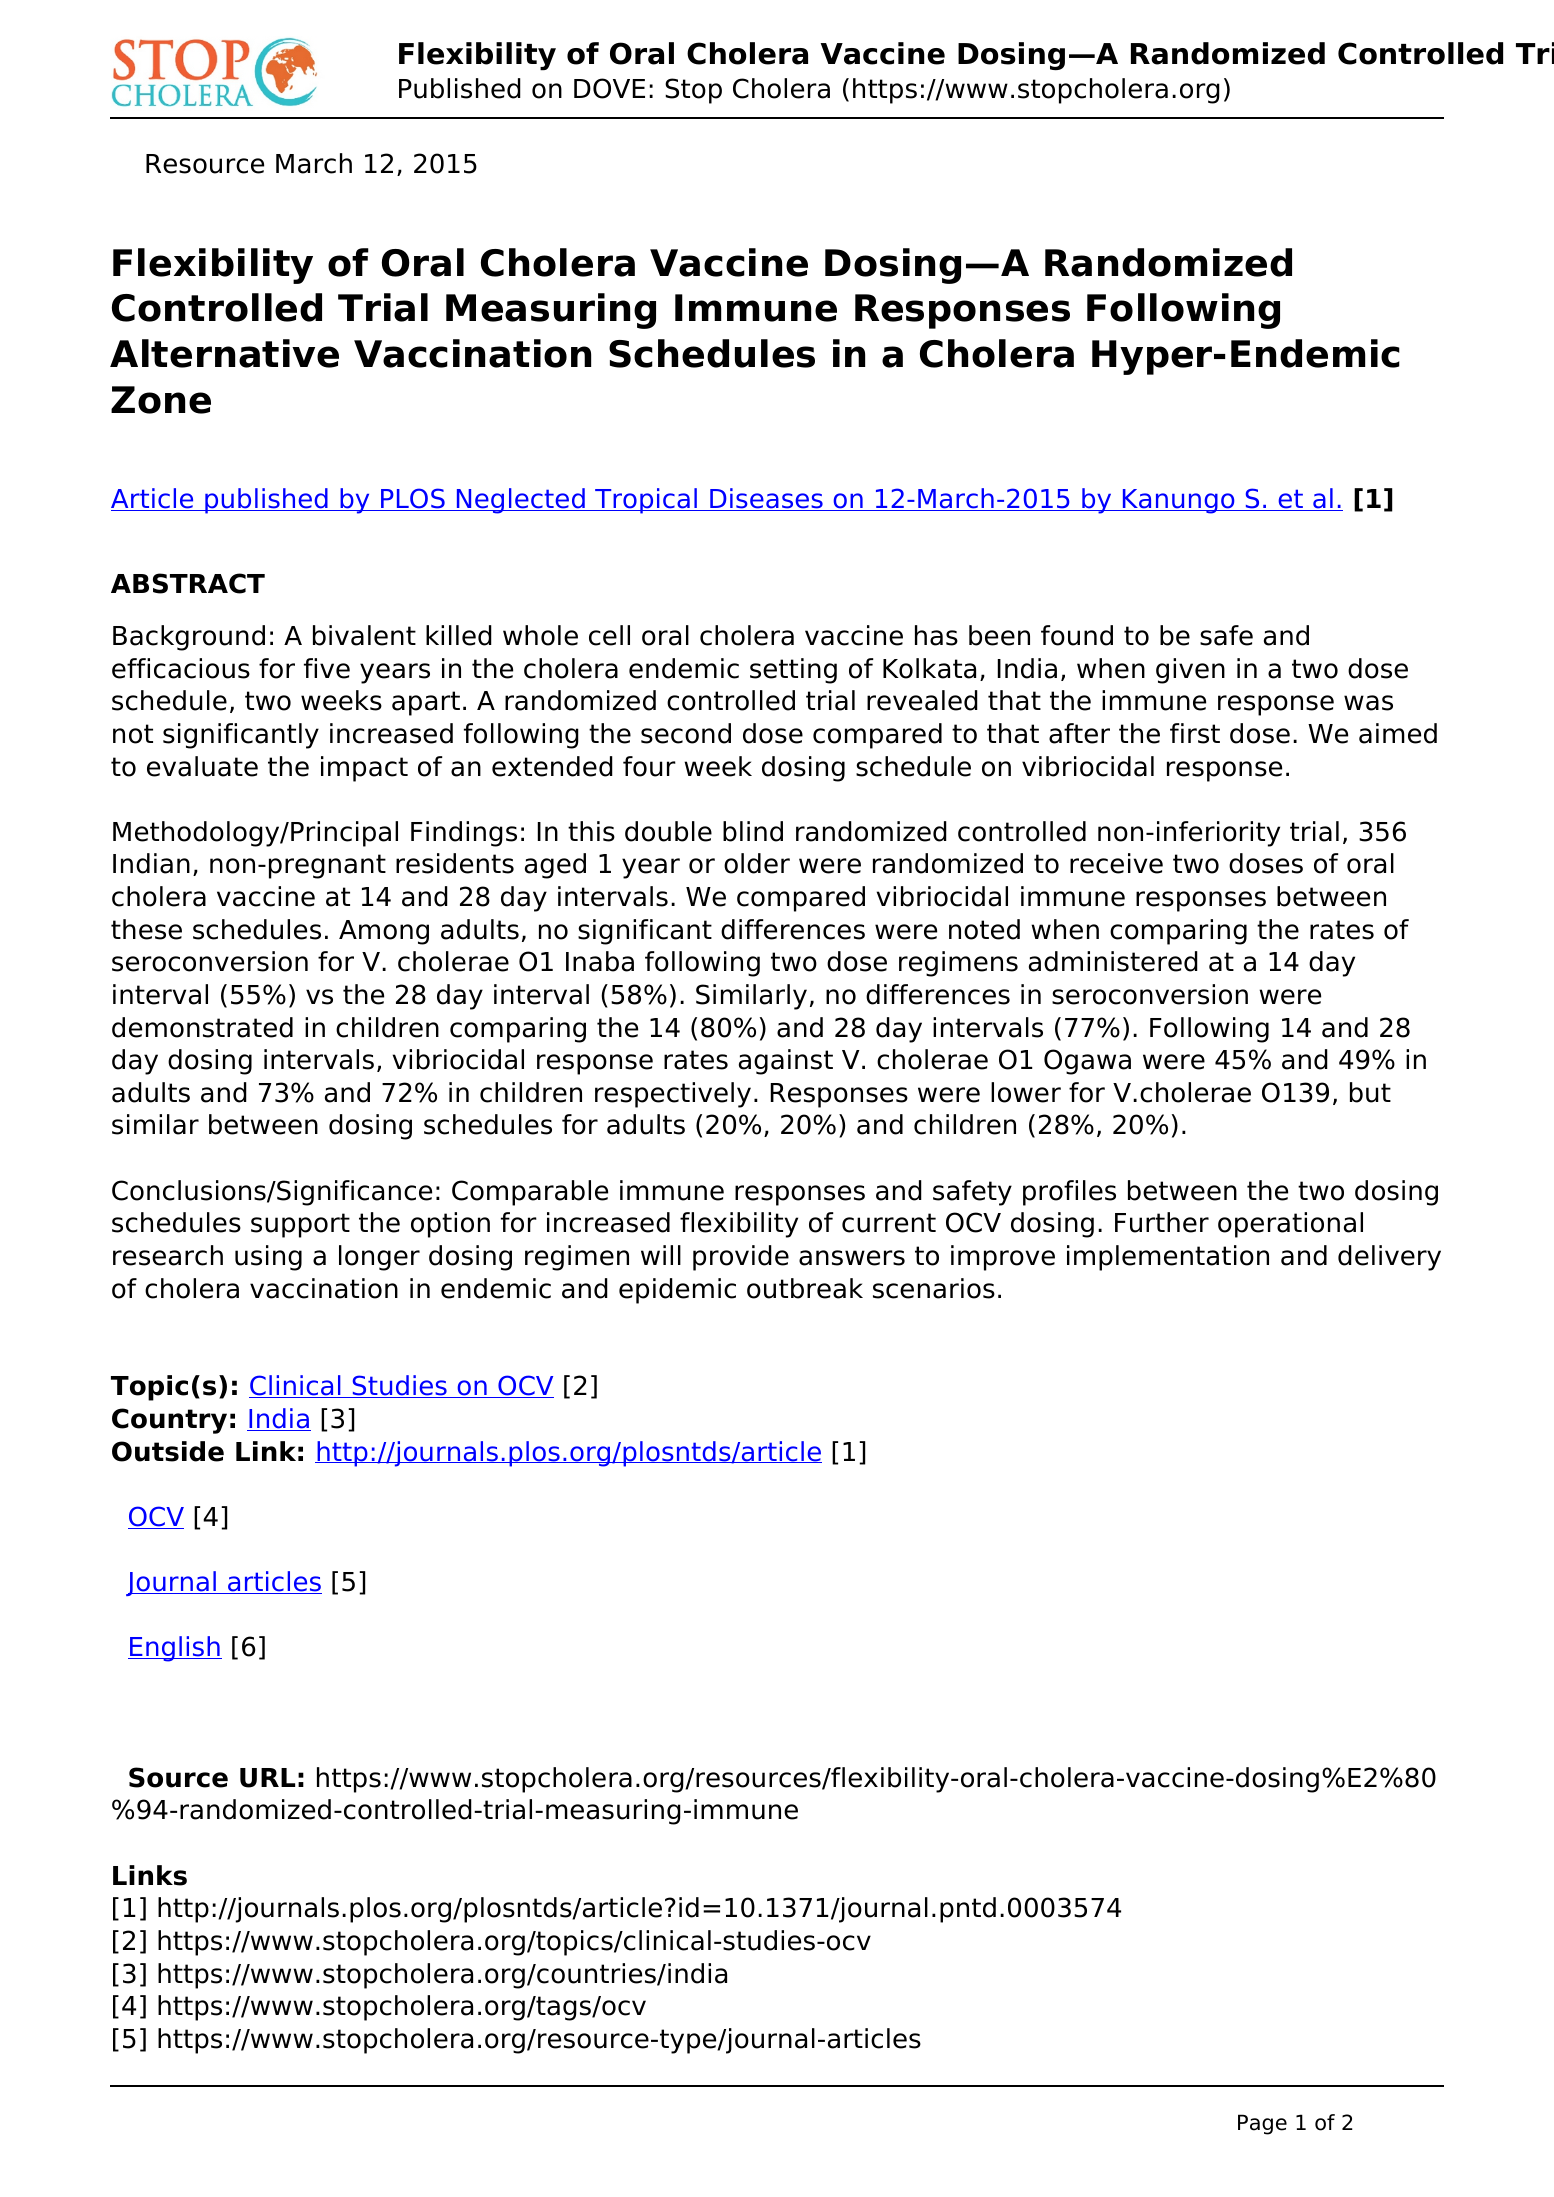 The width and height of the screenshot is (1554, 2197). I want to click on DOVE, so click(609, 88).
